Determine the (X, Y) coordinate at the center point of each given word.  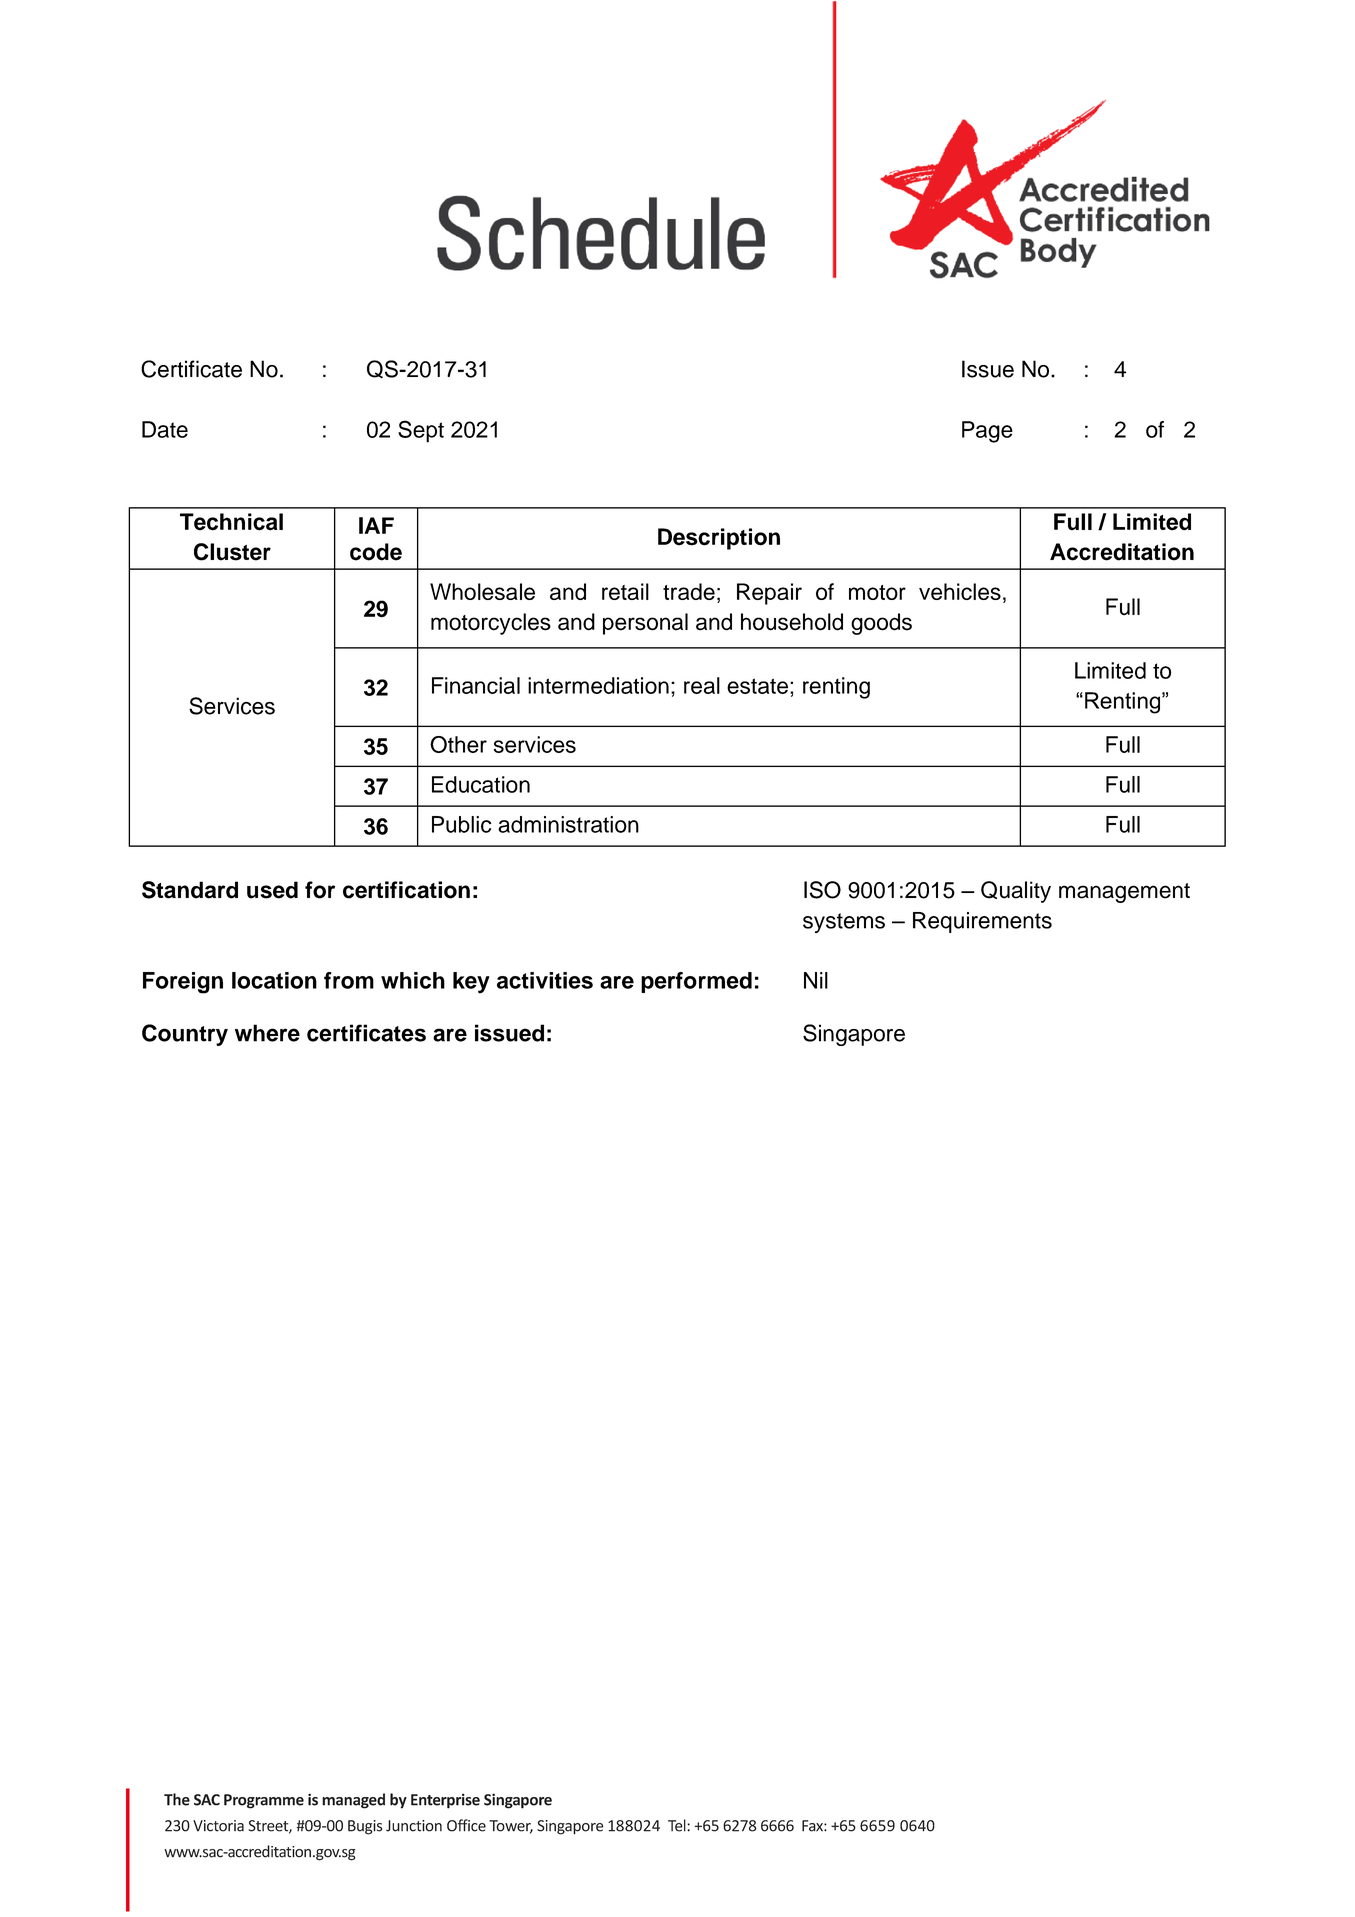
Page (987, 432)
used (272, 890)
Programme (264, 1801)
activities (545, 980)
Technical (231, 522)
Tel (678, 1825)
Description (719, 539)
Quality (1016, 892)
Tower (511, 1827)
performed (696, 982)
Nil (816, 980)
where (267, 1033)
